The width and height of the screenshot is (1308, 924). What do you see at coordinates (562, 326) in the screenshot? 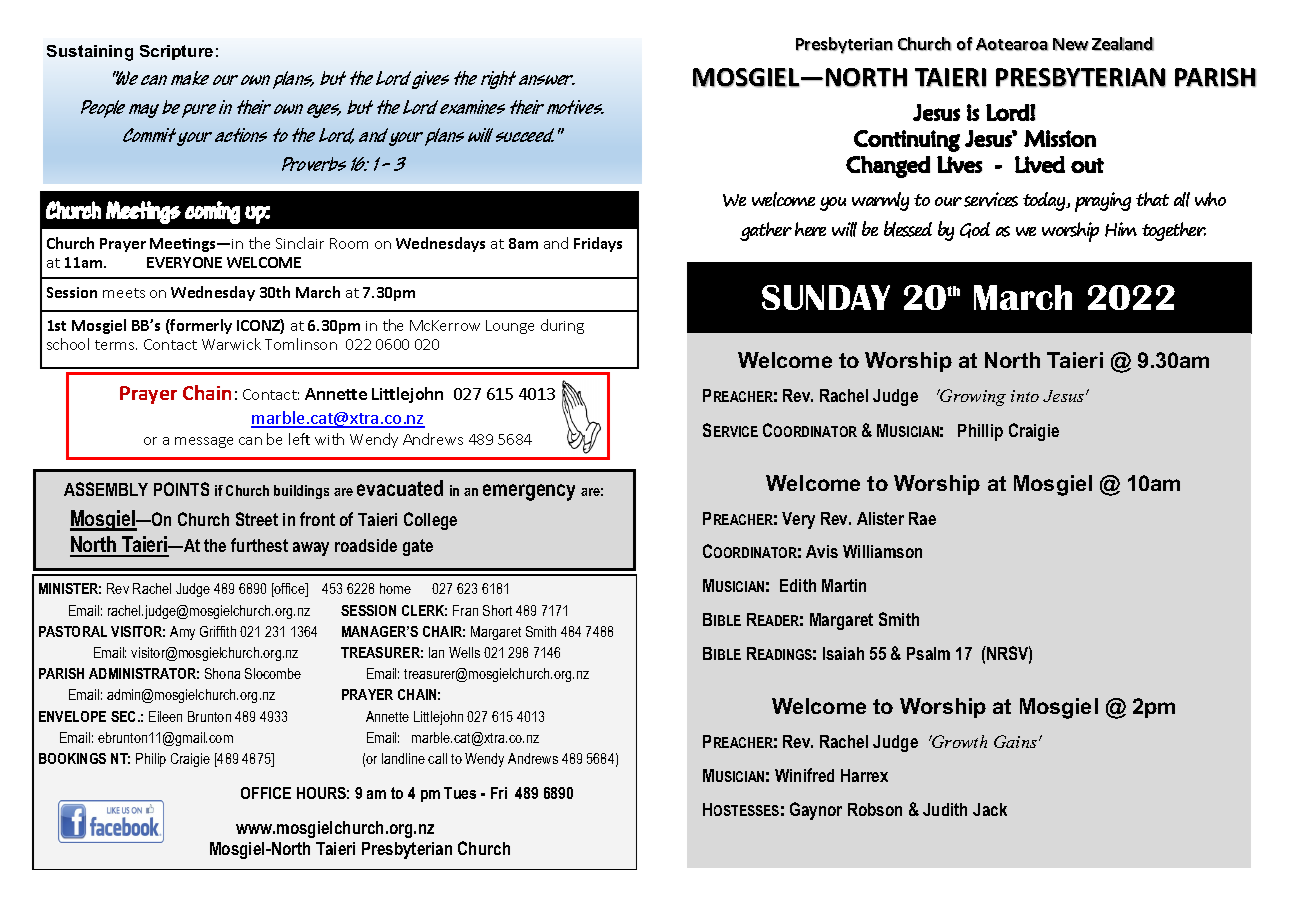
I see `during` at bounding box center [562, 326].
